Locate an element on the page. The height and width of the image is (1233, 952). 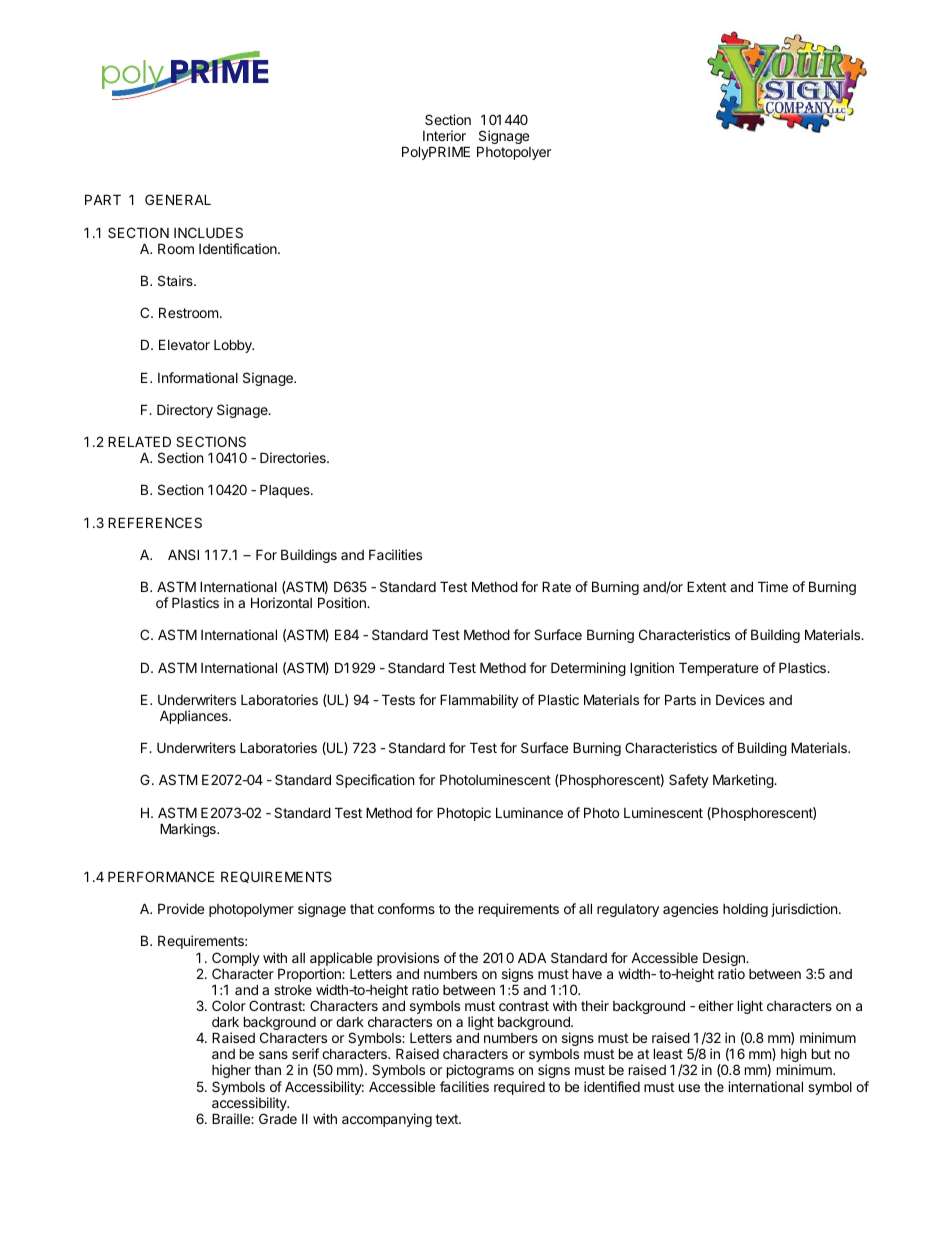
Temperature is located at coordinates (718, 669).
